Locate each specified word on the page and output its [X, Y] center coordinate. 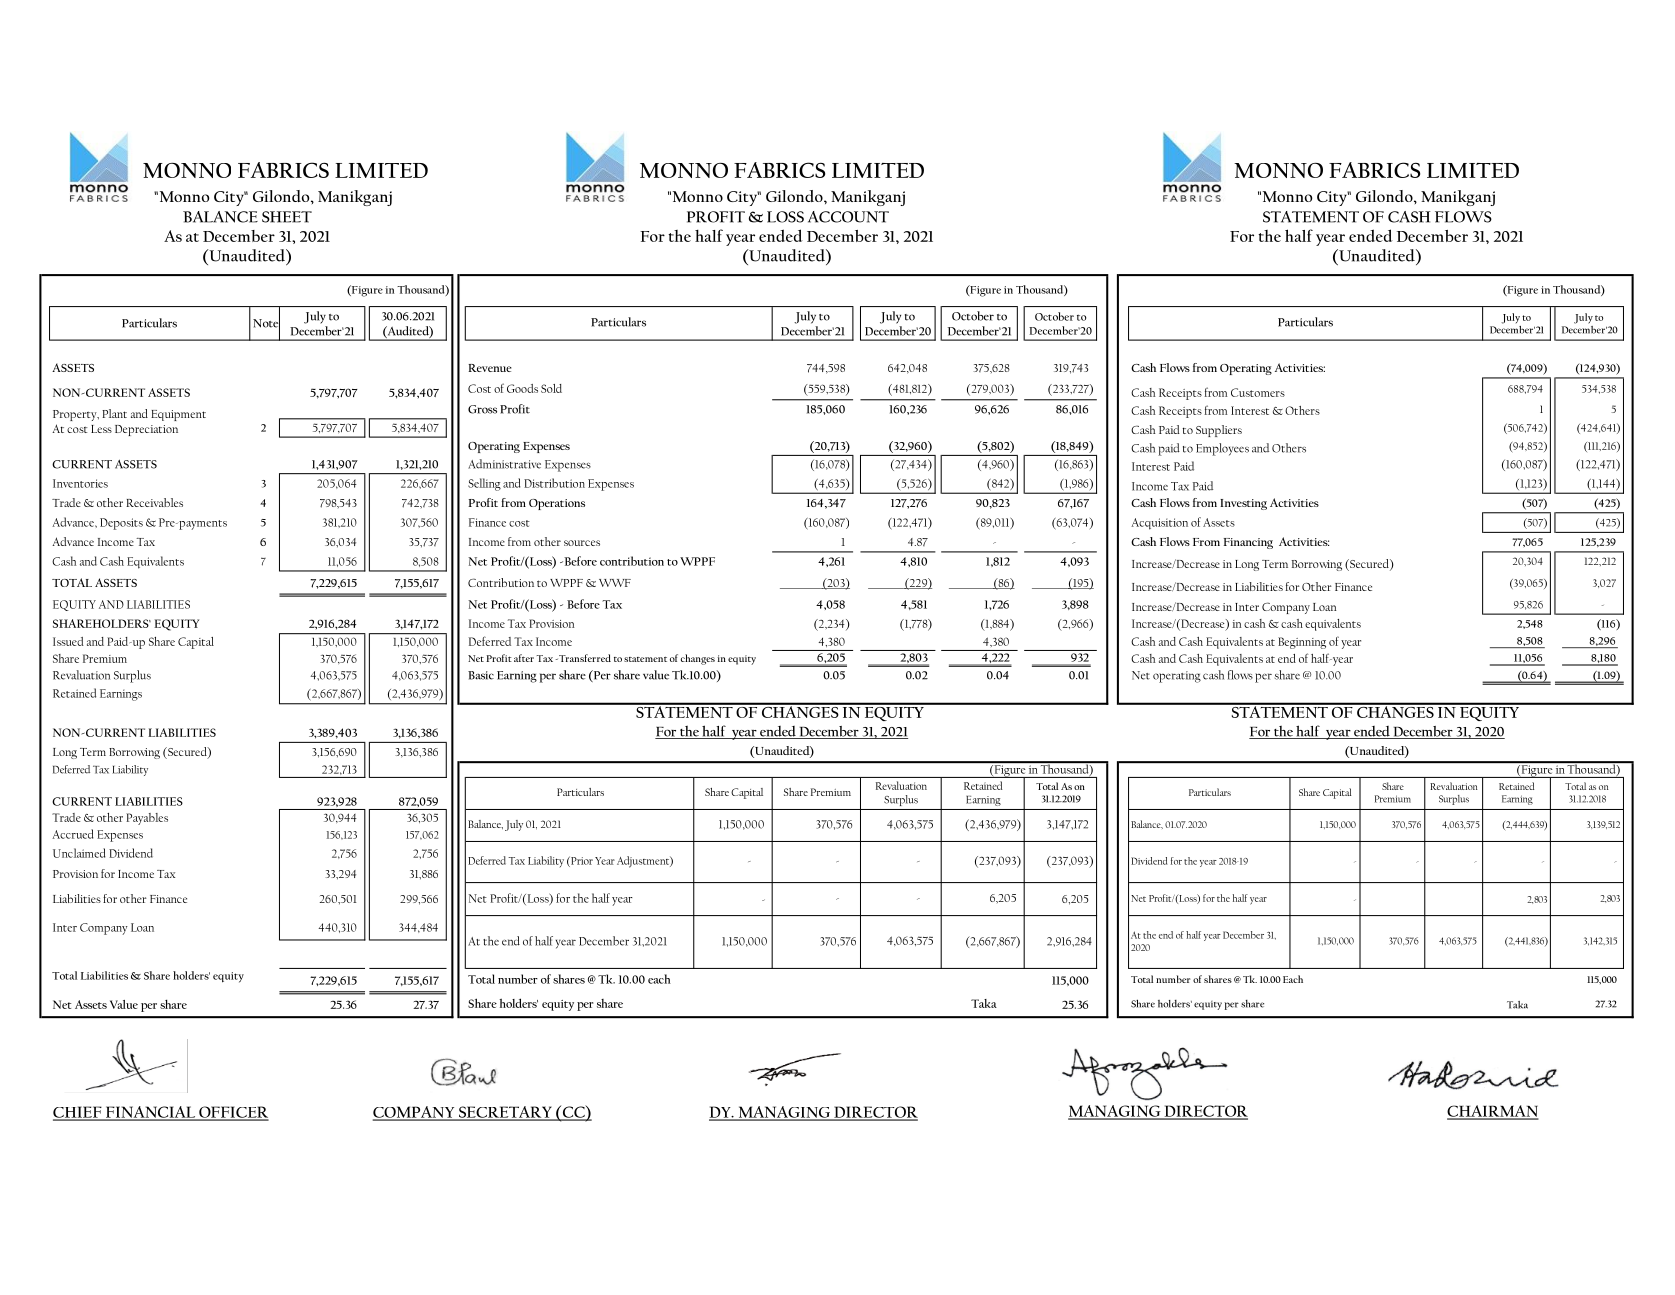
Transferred [583, 658]
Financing [1248, 543]
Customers [1258, 392]
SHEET [287, 217]
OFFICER [233, 1113]
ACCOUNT [848, 217]
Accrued [72, 834]
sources [582, 543]
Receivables [154, 502]
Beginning [1302, 643]
